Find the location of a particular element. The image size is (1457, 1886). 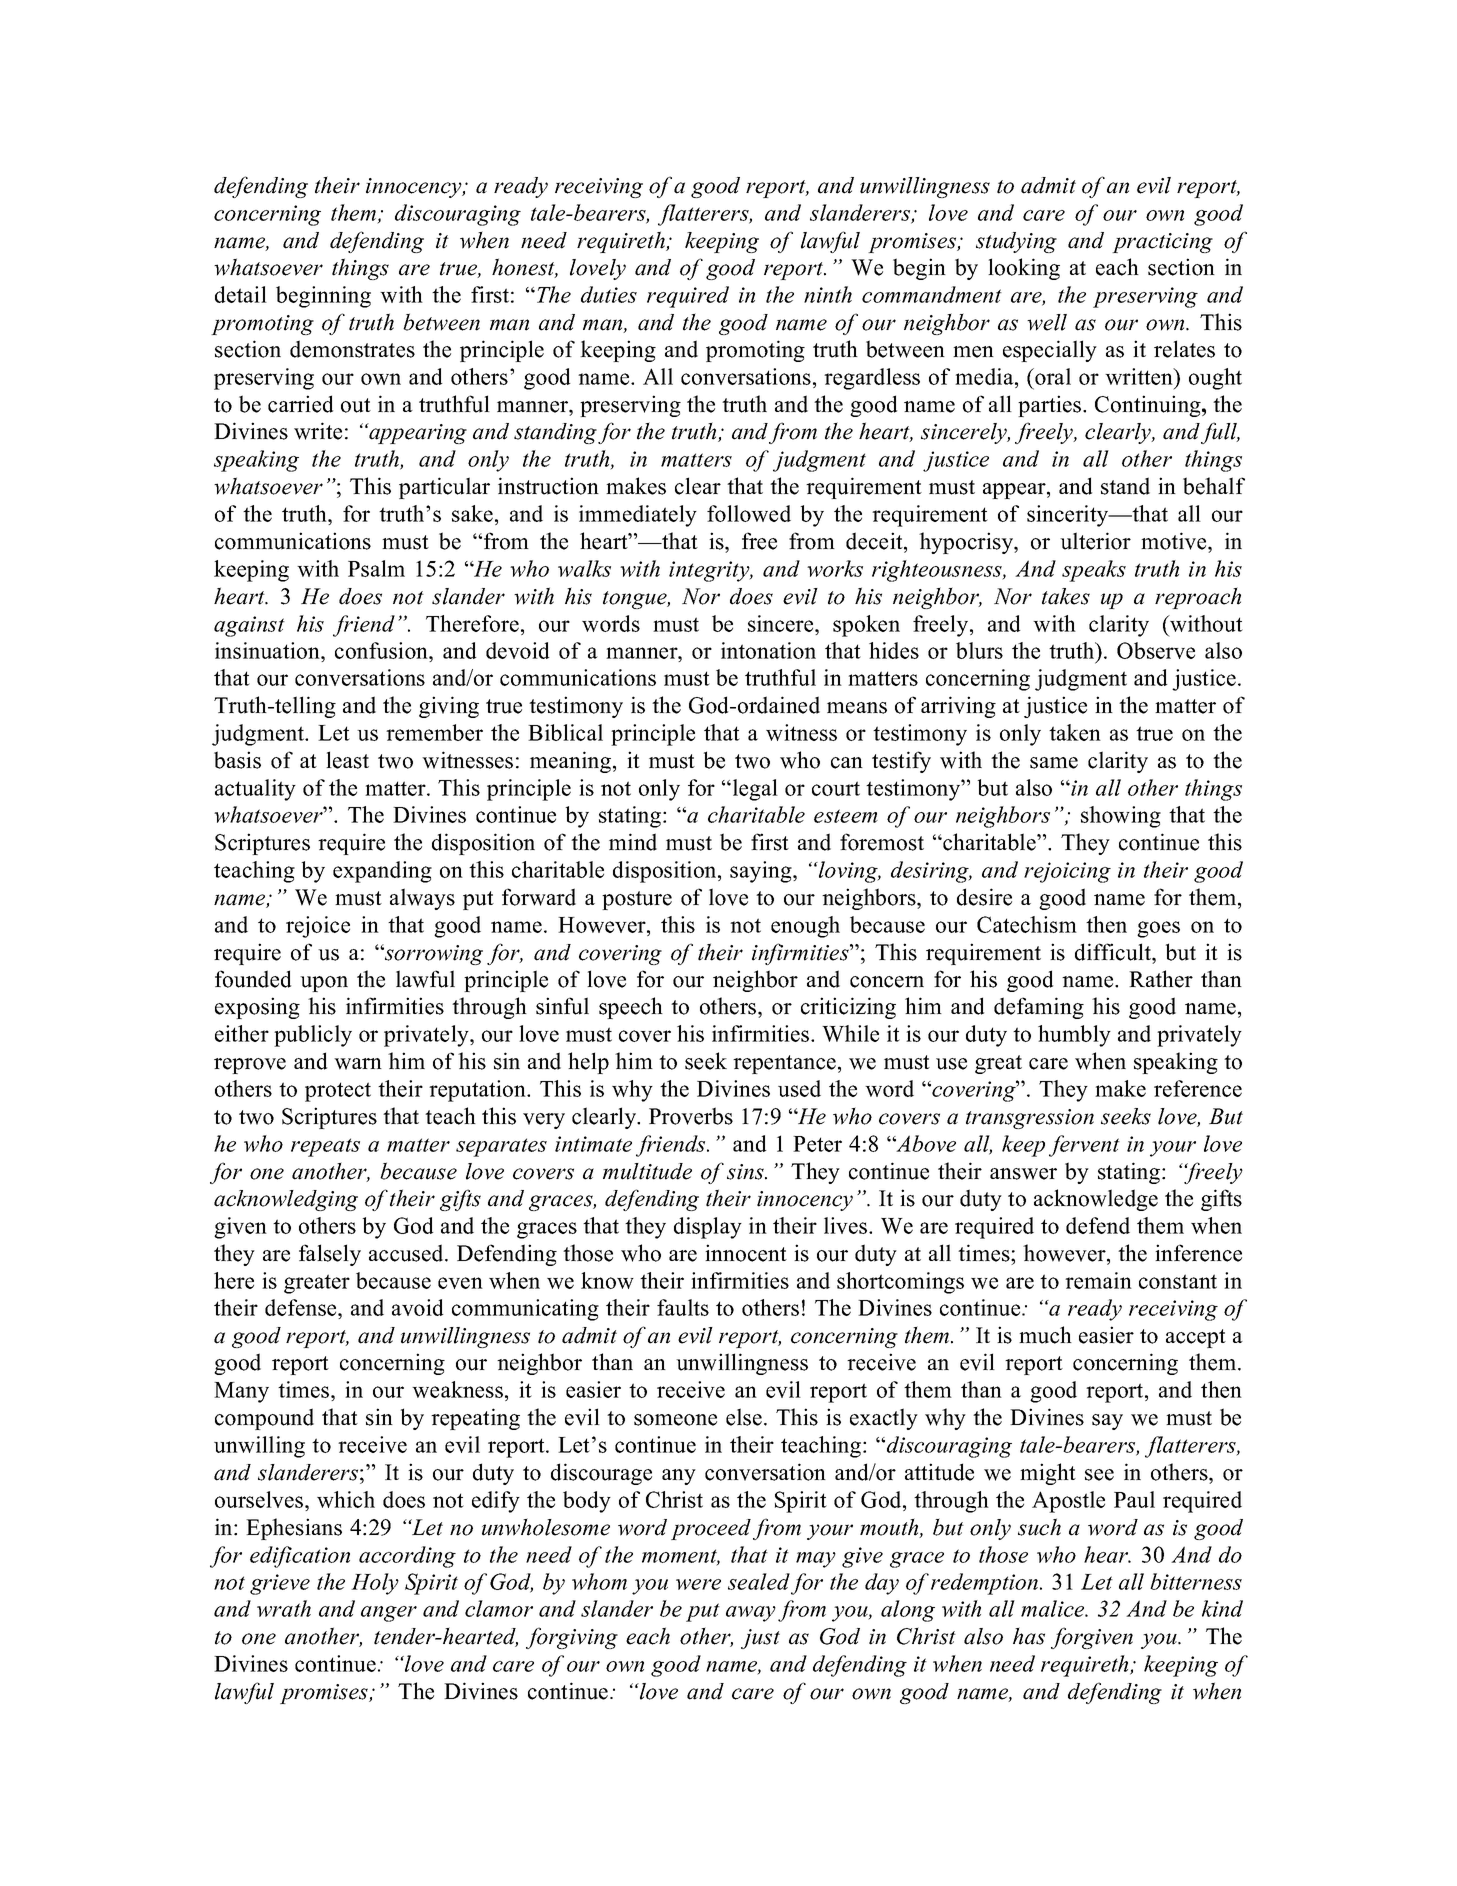

much is located at coordinates (1045, 1335).
